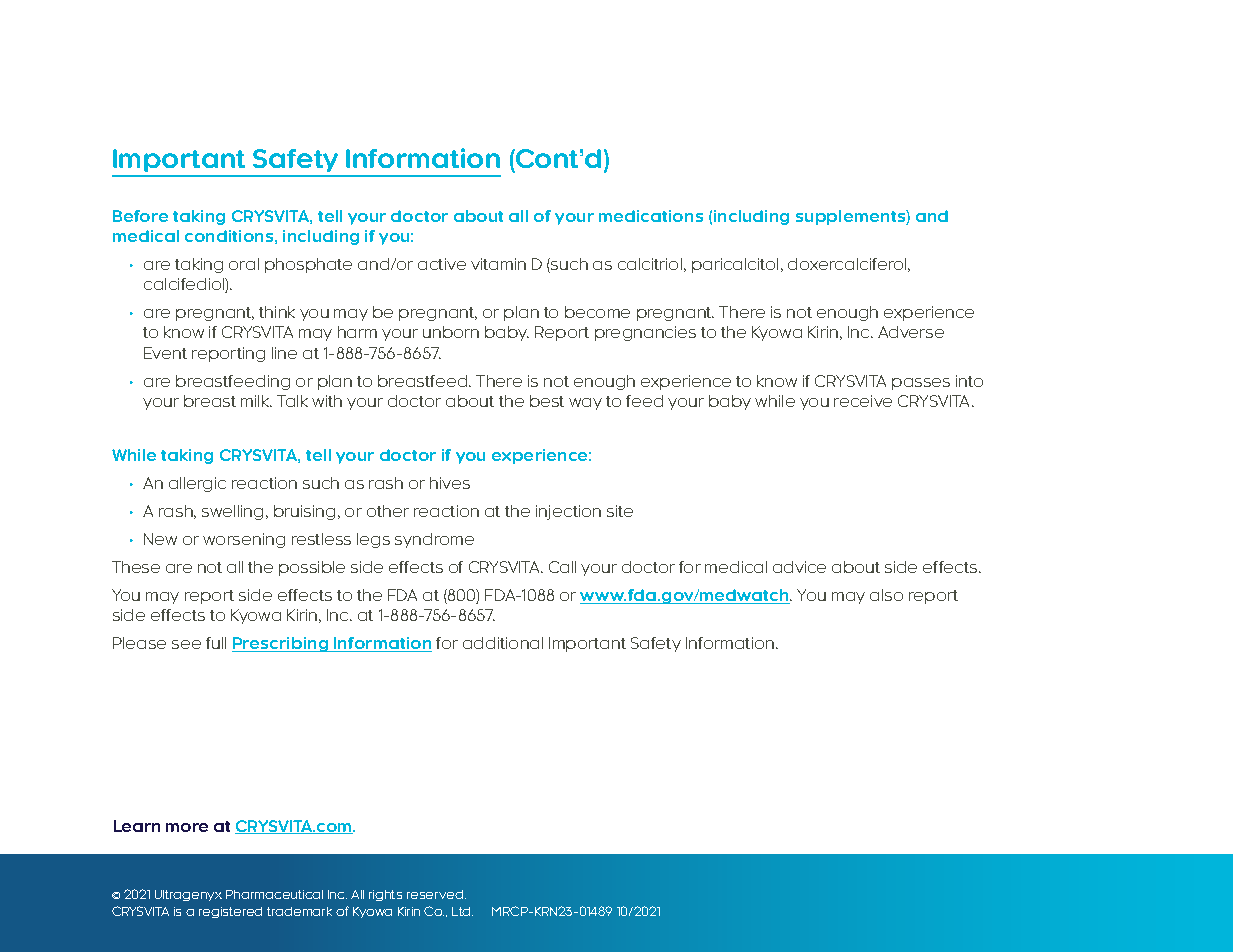 This page has height=952, width=1233. I want to click on worsening, so click(244, 540).
